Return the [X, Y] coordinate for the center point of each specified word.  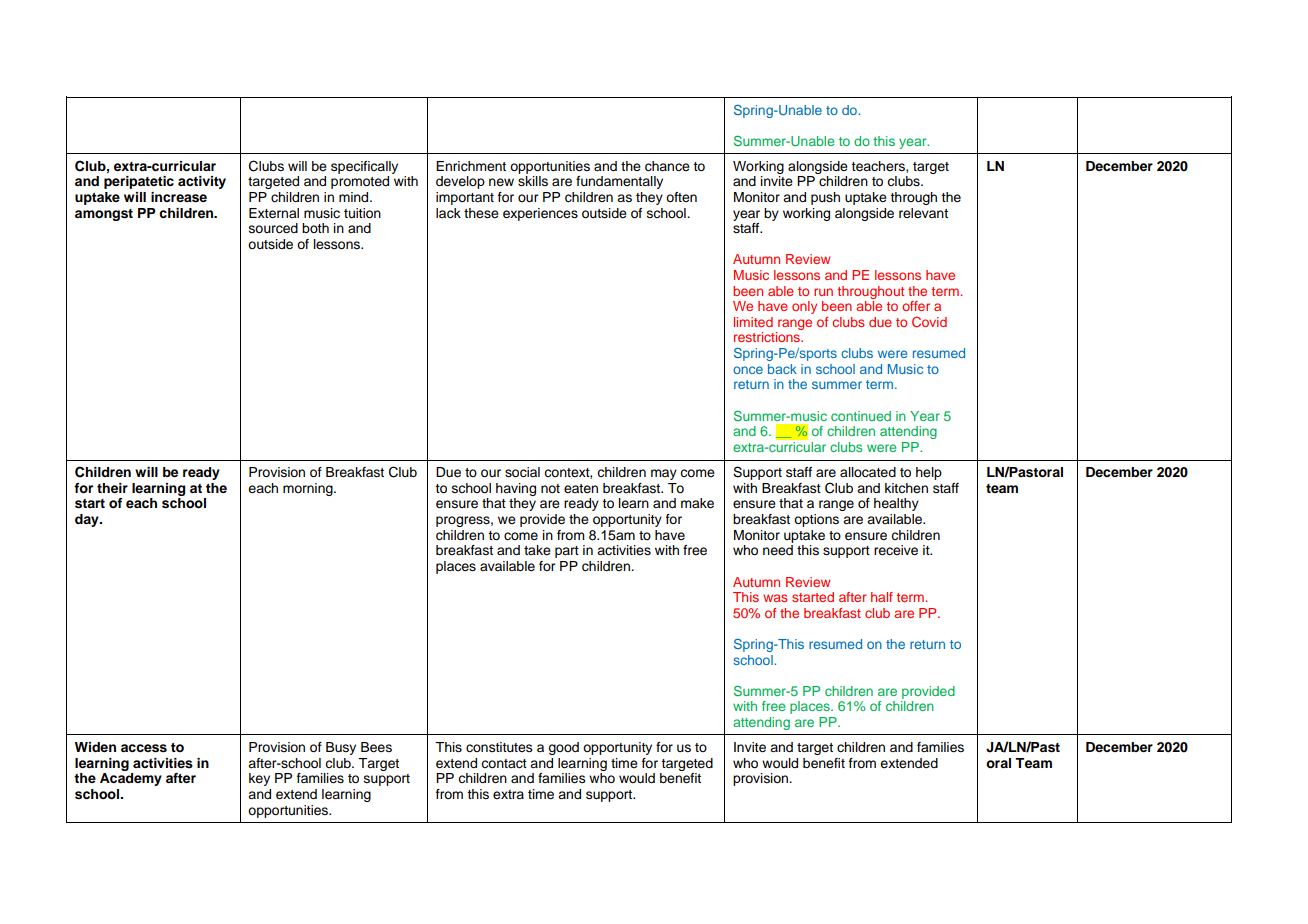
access [144, 748]
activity [202, 182]
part [567, 552]
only [804, 307]
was [775, 598]
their [112, 488]
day [88, 520]
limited [753, 322]
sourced [273, 228]
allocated [868, 472]
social [522, 472]
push [825, 198]
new [501, 182]
